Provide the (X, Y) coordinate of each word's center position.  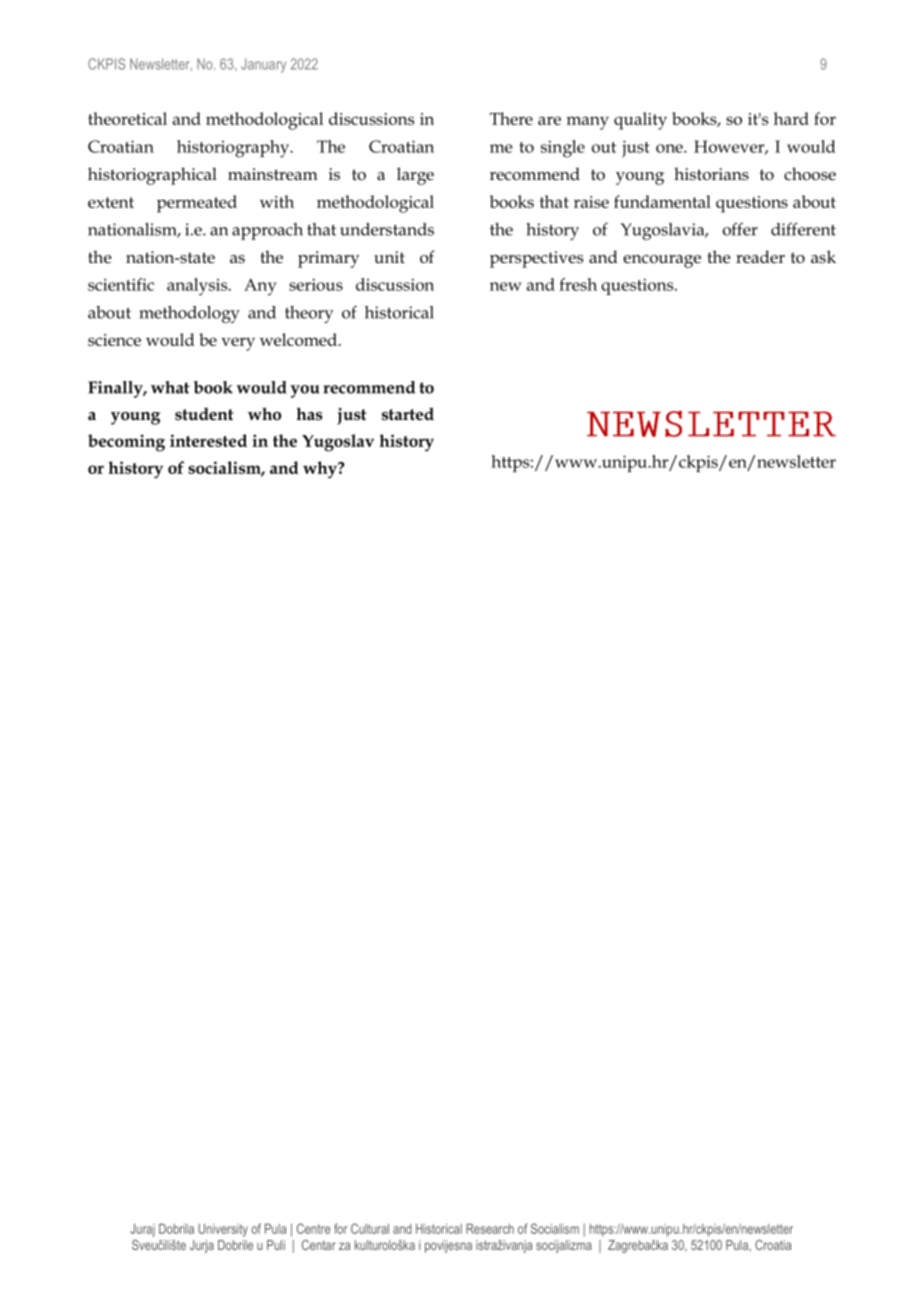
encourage (662, 261)
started (408, 414)
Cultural (370, 1228)
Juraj (142, 1230)
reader (760, 257)
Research (490, 1229)
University (223, 1230)
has (309, 414)
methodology (189, 314)
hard (791, 118)
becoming (126, 443)
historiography (234, 149)
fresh (578, 284)
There (511, 118)
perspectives (536, 259)
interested (208, 440)
